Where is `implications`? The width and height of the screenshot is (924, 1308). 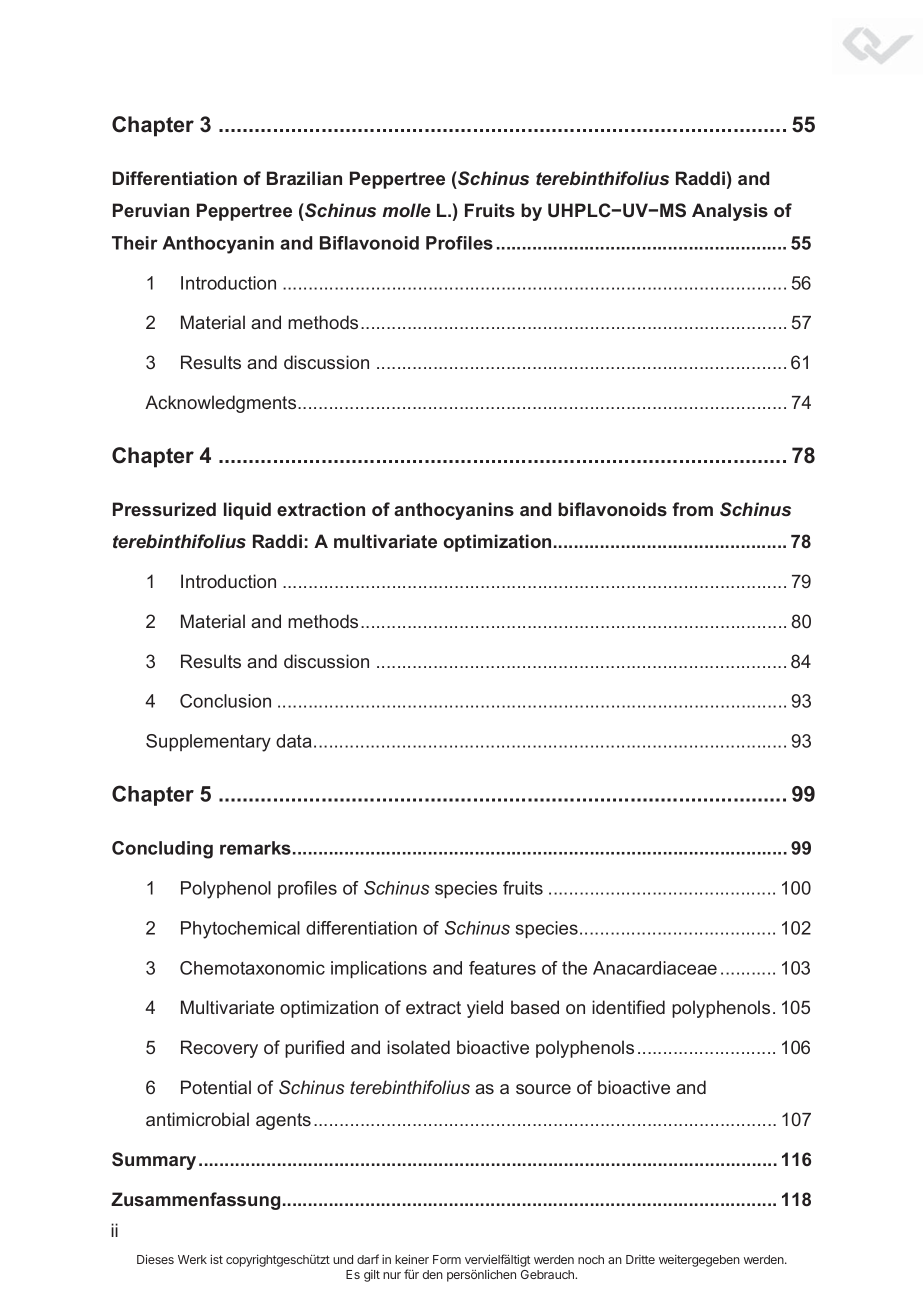
implications is located at coordinates (379, 969).
